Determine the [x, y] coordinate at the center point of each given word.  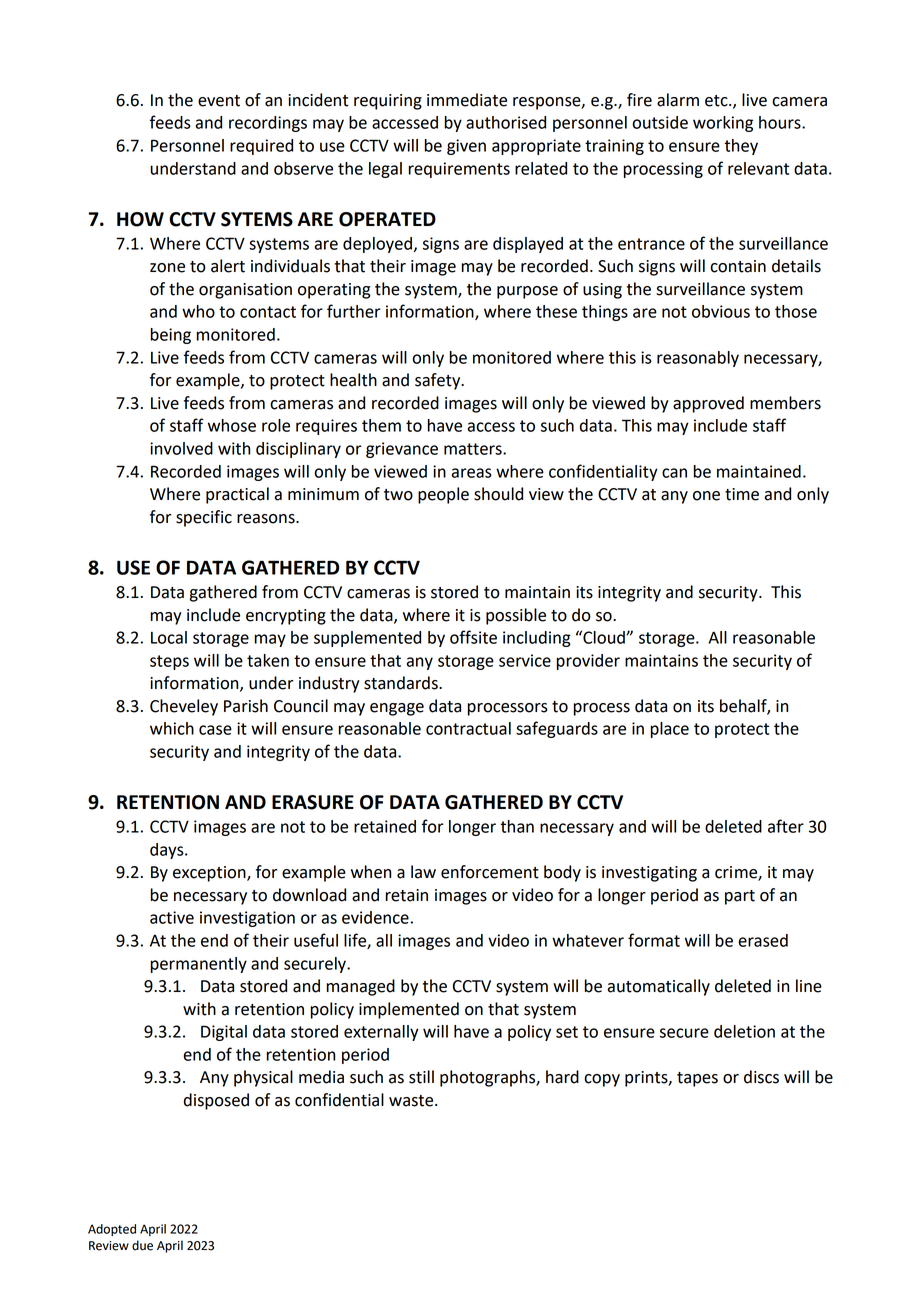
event [219, 101]
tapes [697, 1079]
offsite [473, 637]
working [723, 124]
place [670, 730]
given [466, 147]
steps [169, 662]
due [142, 1245]
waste [412, 1101]
